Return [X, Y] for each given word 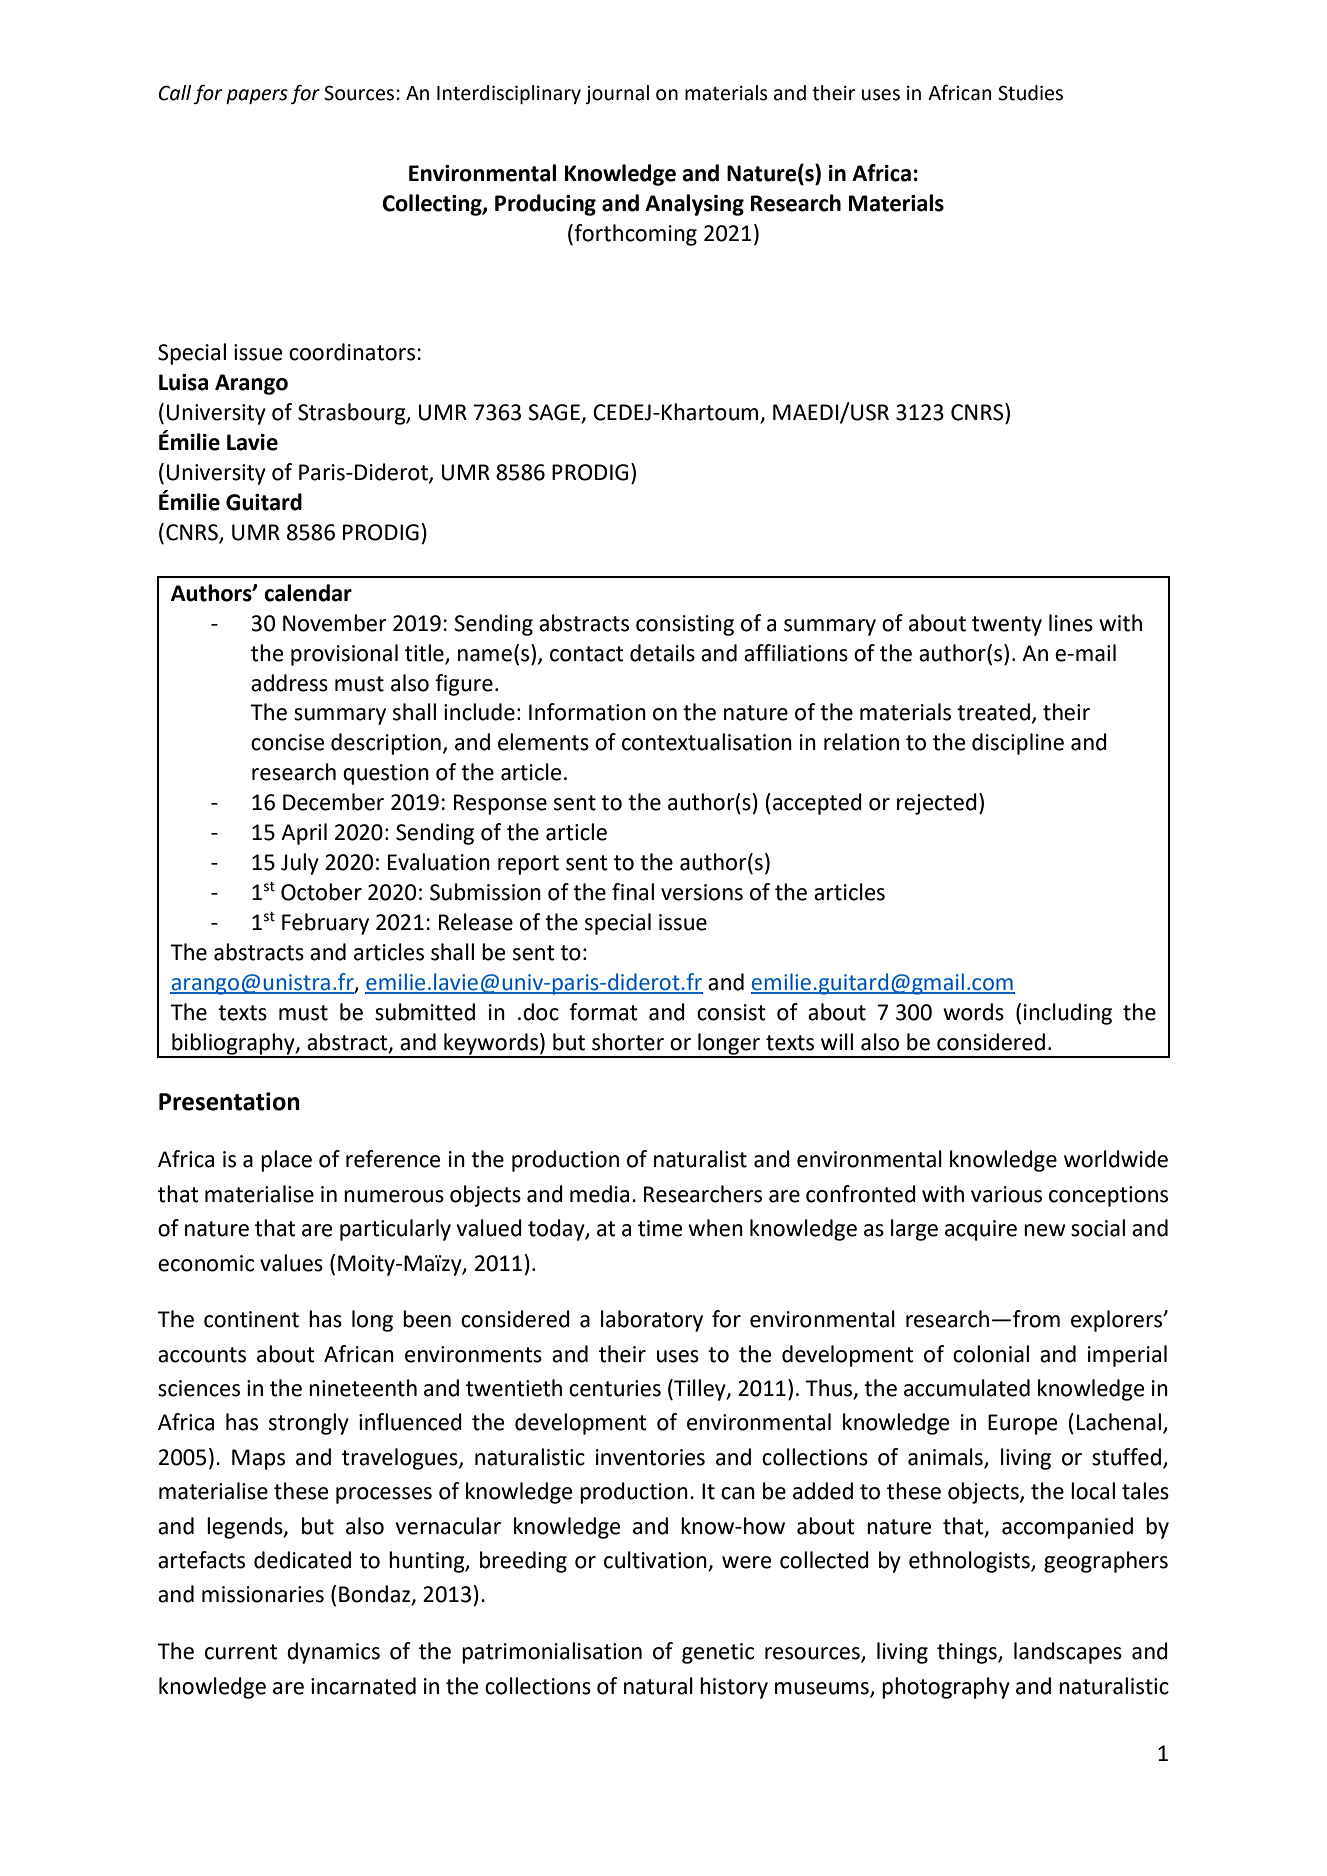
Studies [1030, 93]
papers [257, 96]
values [291, 1263]
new [1045, 1230]
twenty [1007, 626]
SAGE [555, 413]
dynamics [333, 1653]
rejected [937, 804]
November [335, 623]
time [660, 1228]
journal [617, 94]
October [321, 892]
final [633, 892]
